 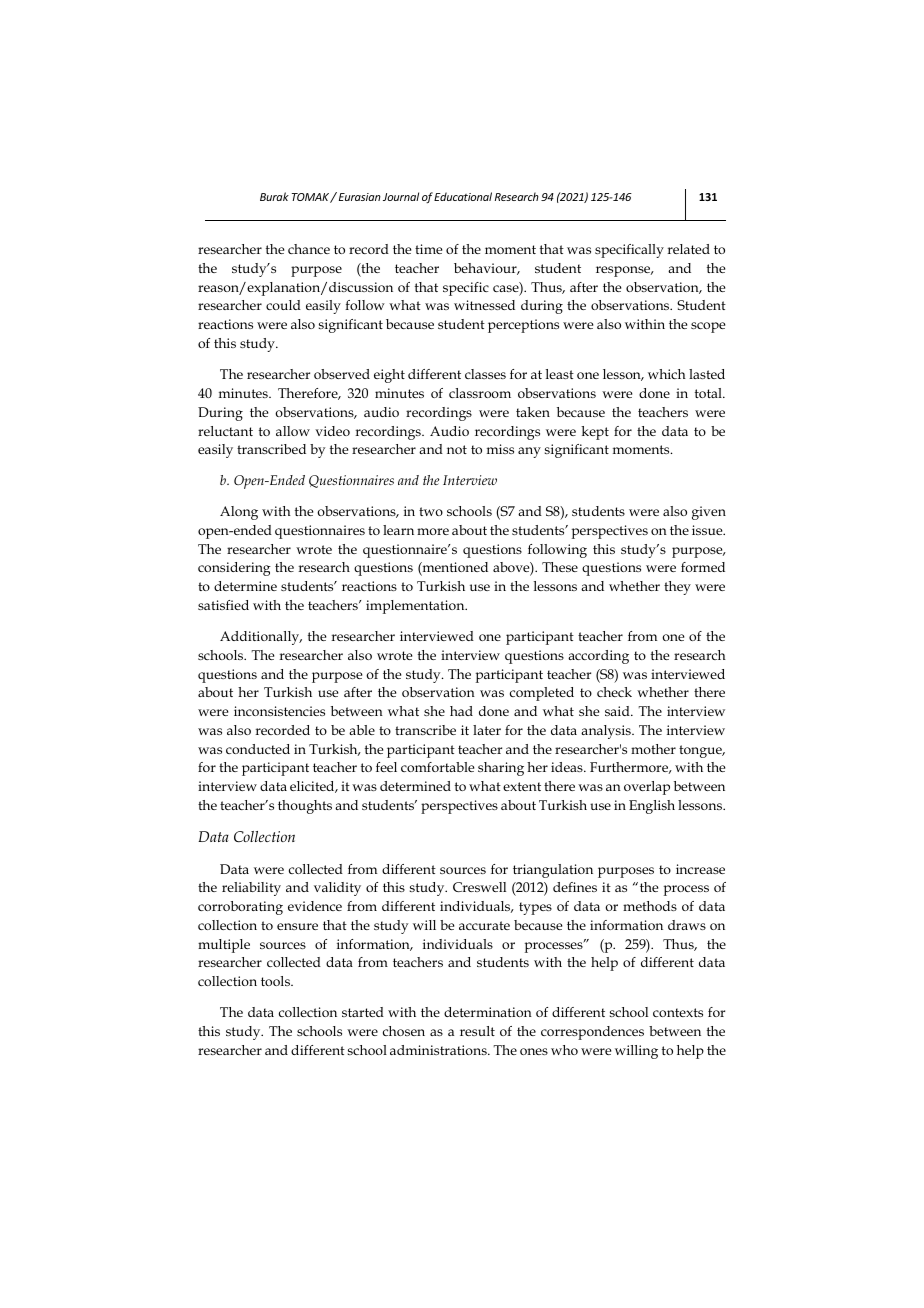 What do you see at coordinates (463, 196) in the screenshot?
I see `Educational` at bounding box center [463, 196].
